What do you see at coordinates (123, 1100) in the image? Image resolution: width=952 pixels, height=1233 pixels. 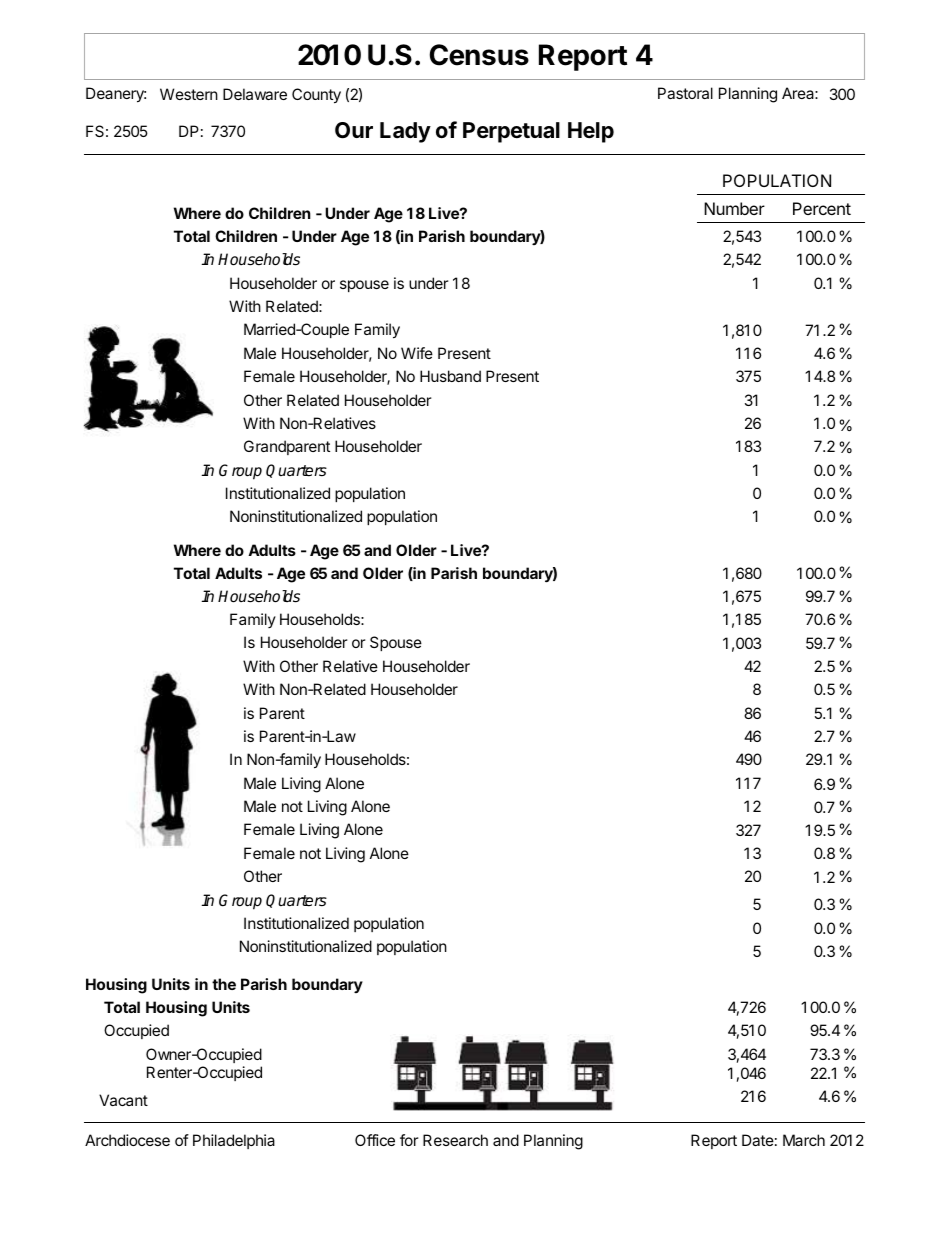 I see `Vacant` at bounding box center [123, 1100].
